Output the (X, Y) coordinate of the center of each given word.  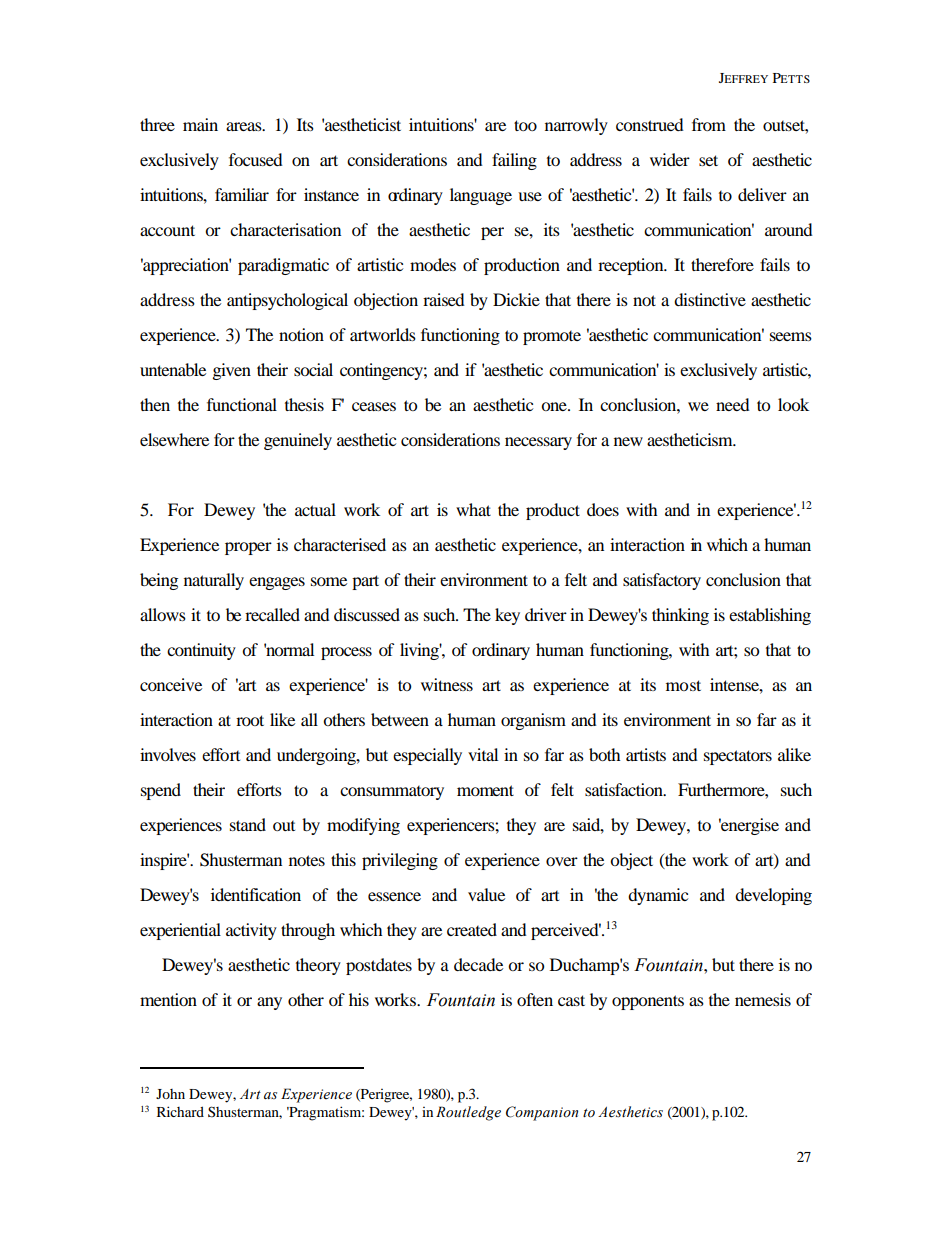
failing (514, 161)
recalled (272, 614)
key (507, 616)
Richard (180, 1111)
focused (256, 159)
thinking (680, 616)
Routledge (468, 1113)
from (709, 124)
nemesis (763, 999)
